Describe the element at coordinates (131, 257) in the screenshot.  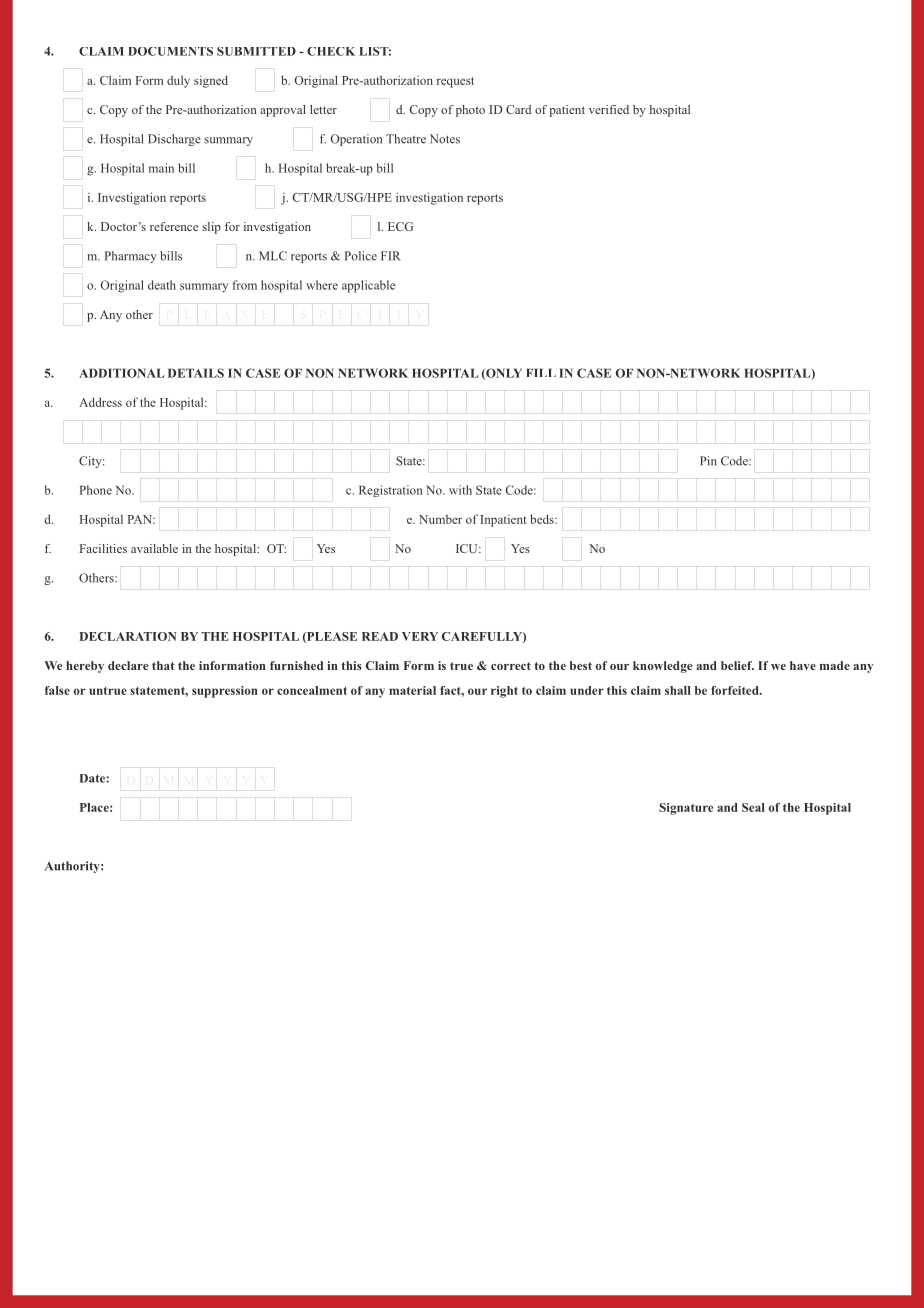
I see `Pharmacy` at that location.
